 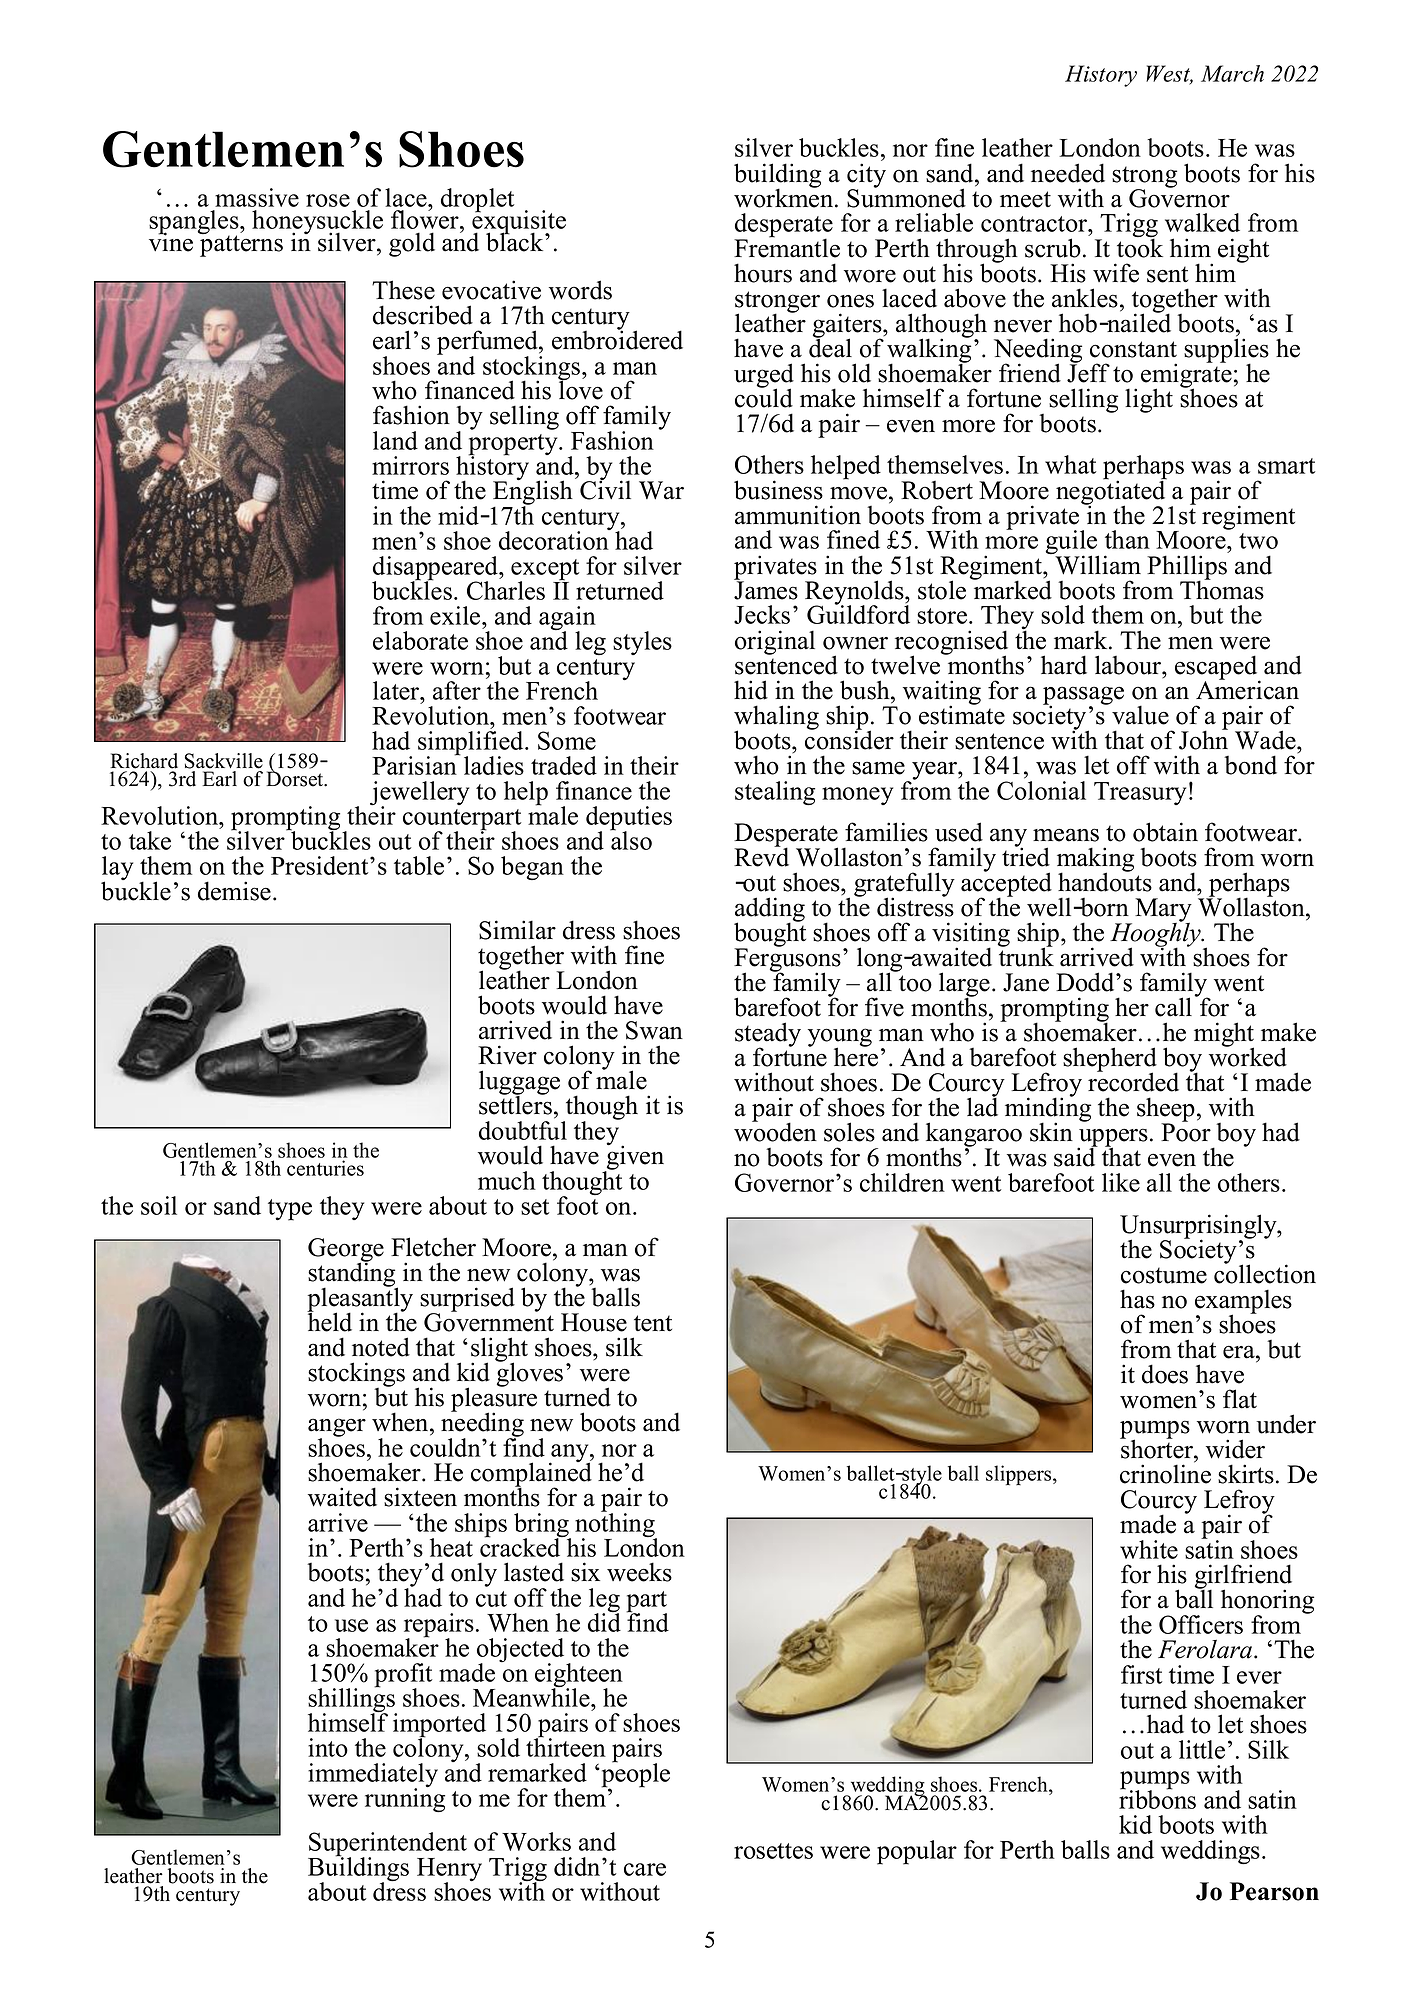 What do you see at coordinates (751, 690) in the document?
I see `hid` at bounding box center [751, 690].
